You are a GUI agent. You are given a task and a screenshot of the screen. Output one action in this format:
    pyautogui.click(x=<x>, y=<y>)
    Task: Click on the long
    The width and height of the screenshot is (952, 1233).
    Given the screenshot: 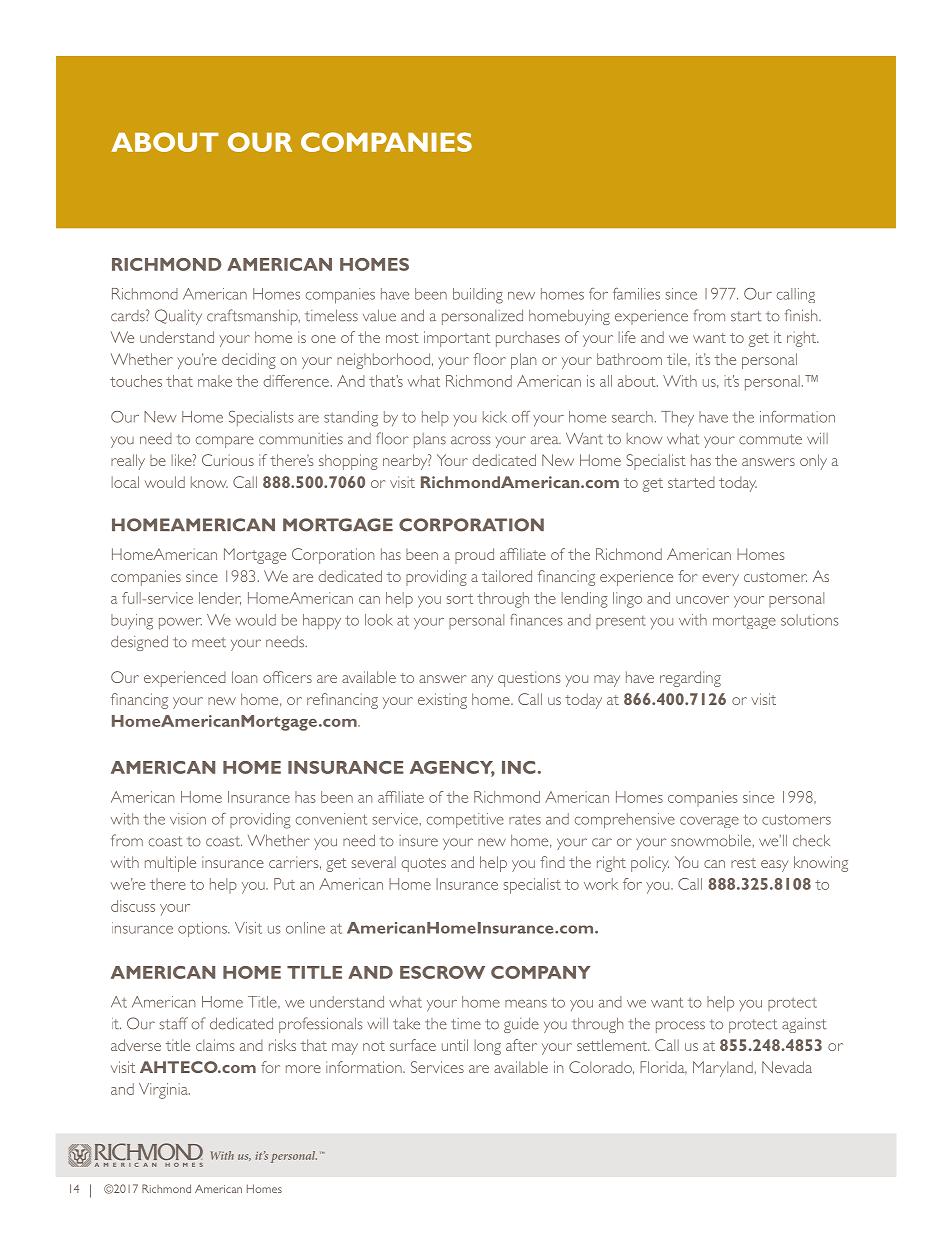 What is the action you would take?
    pyautogui.click(x=488, y=1047)
